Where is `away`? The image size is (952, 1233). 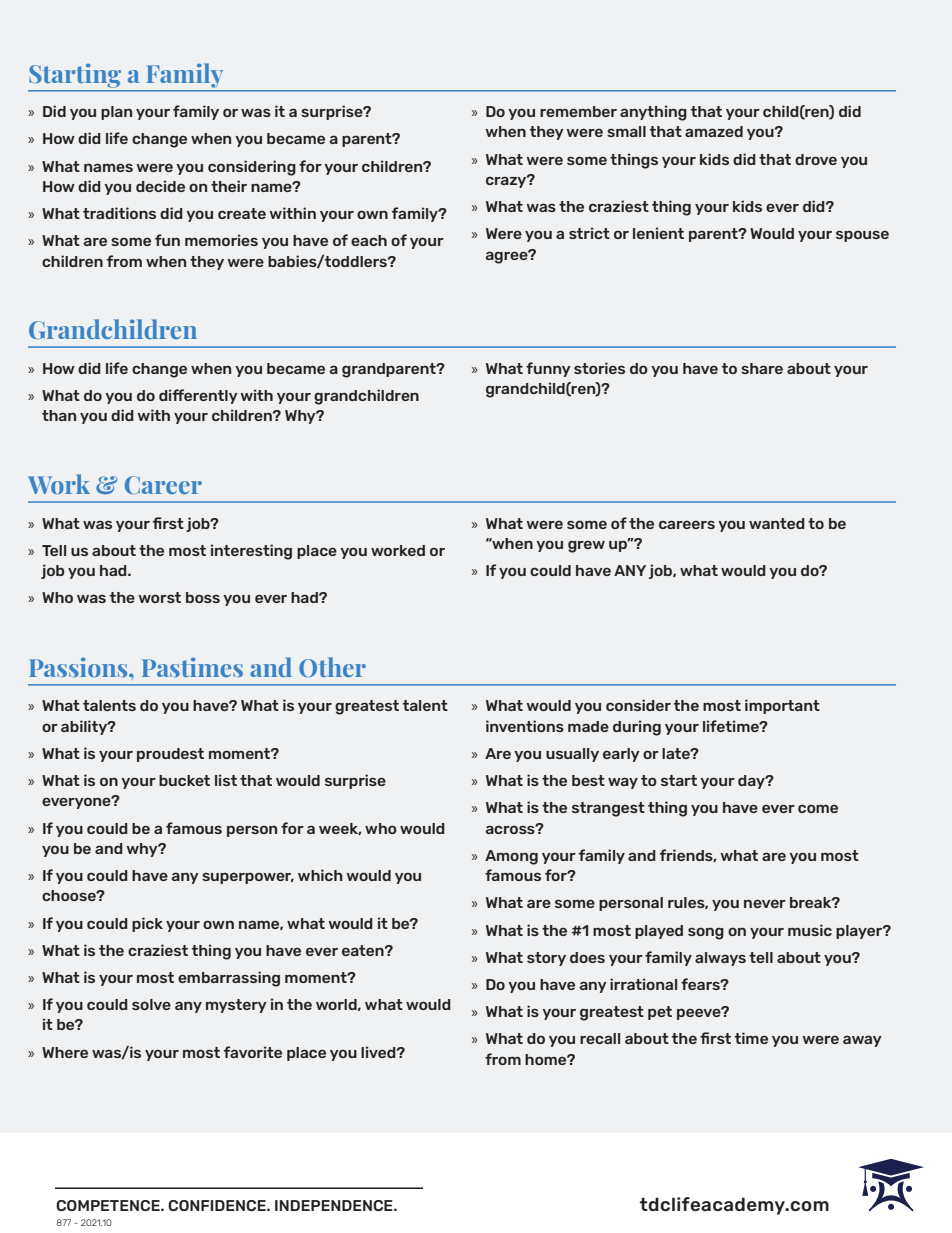 away is located at coordinates (862, 1041).
